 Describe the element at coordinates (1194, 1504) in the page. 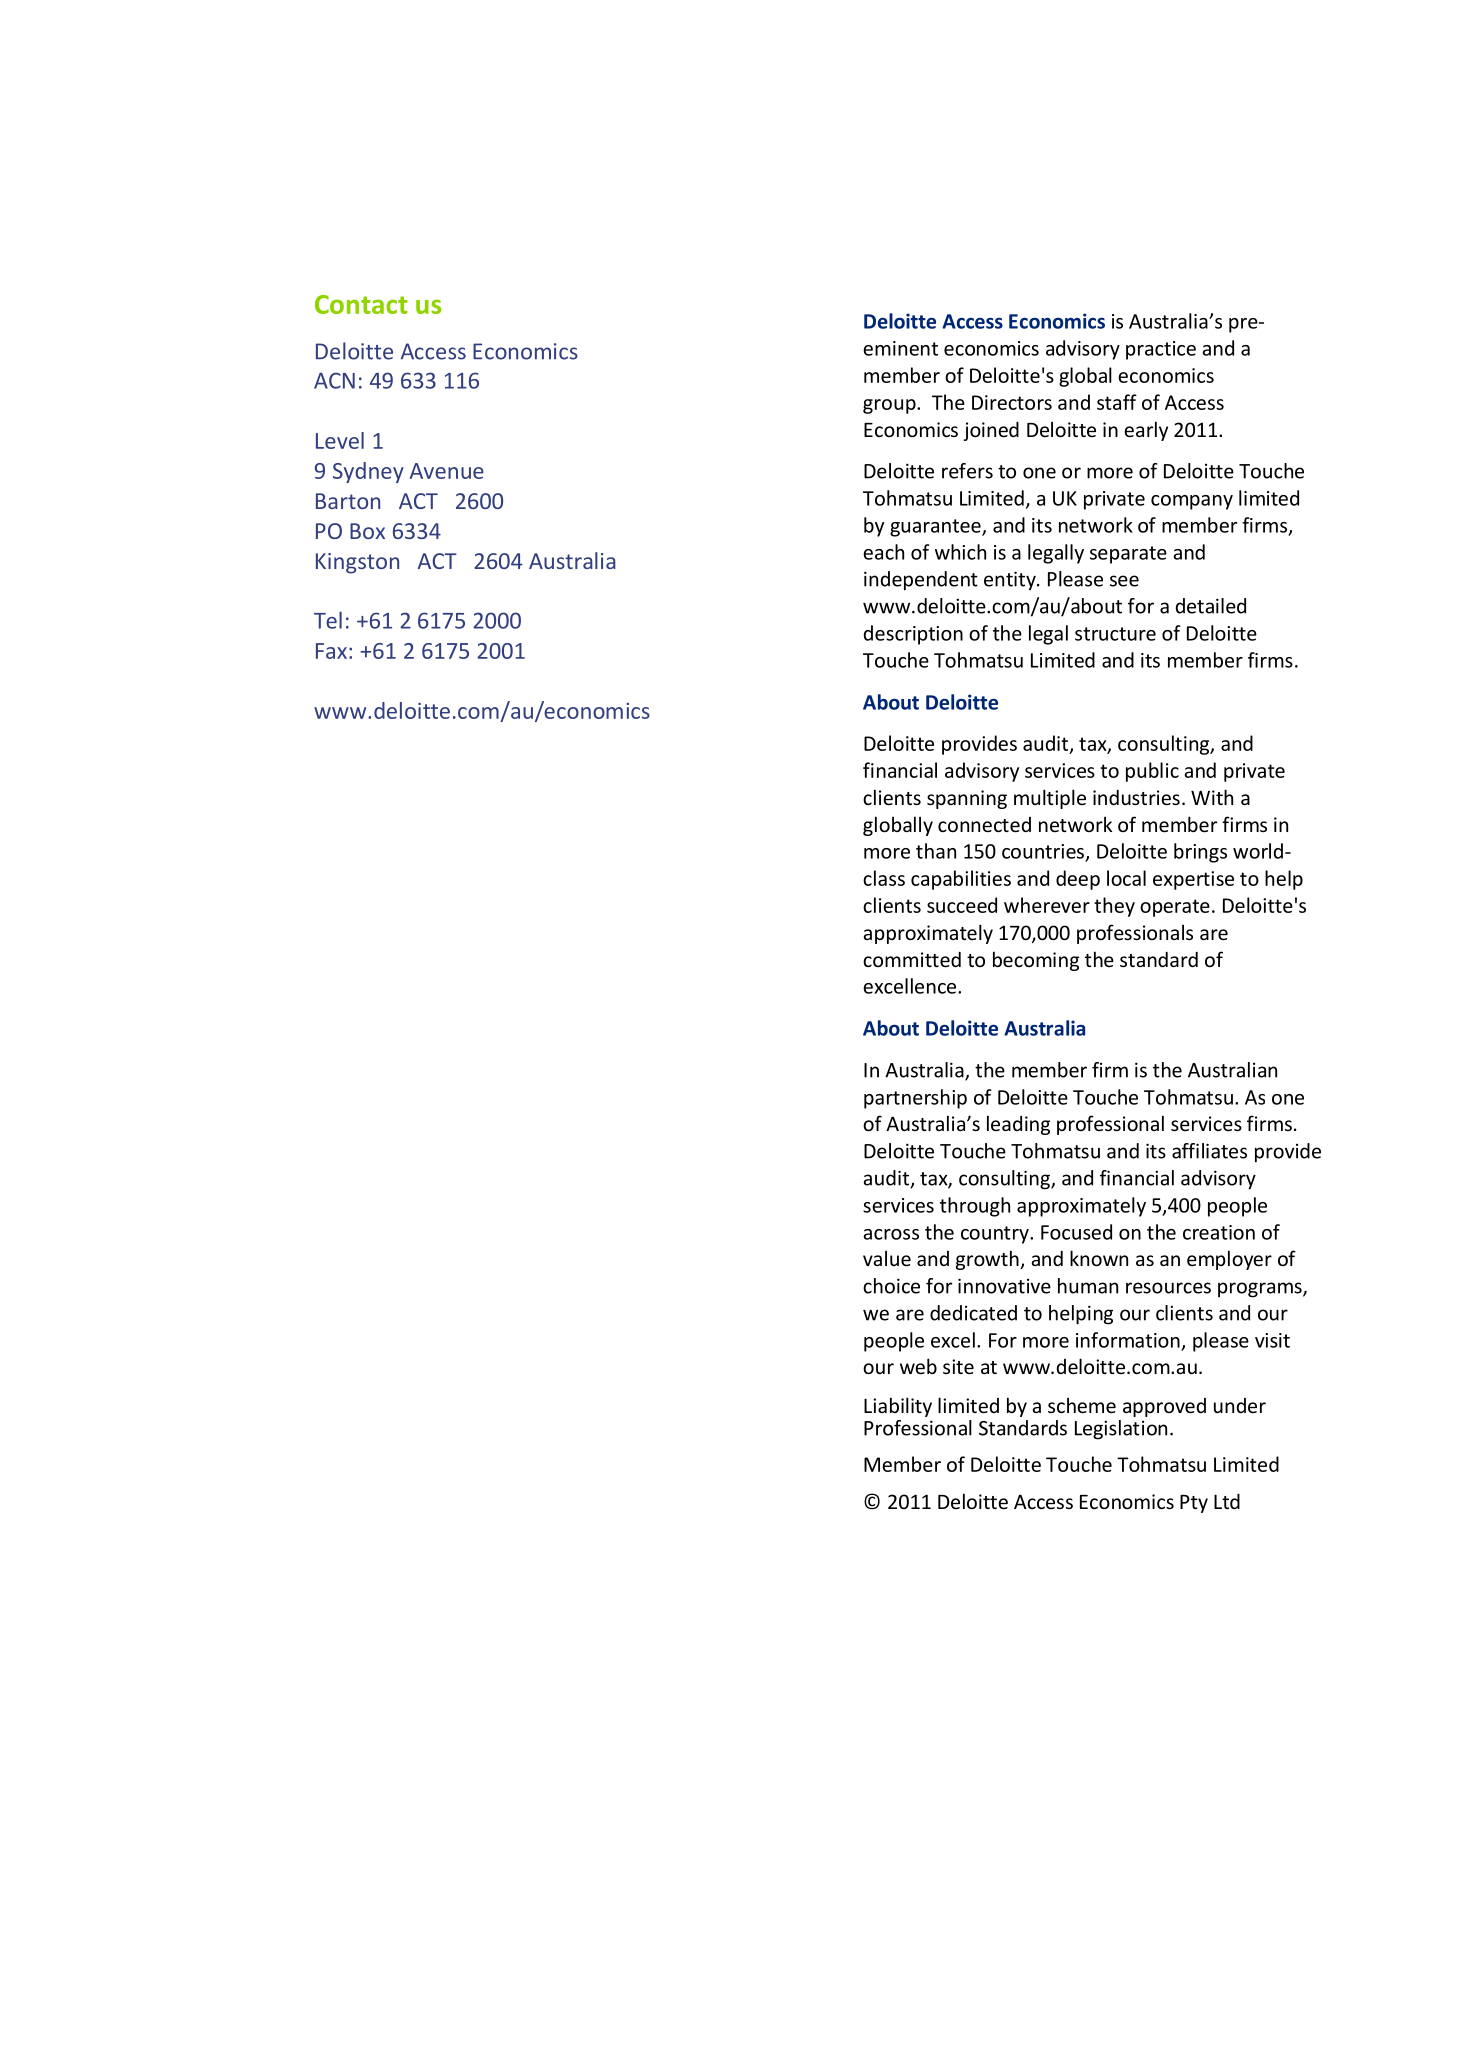

I see `Pty` at that location.
